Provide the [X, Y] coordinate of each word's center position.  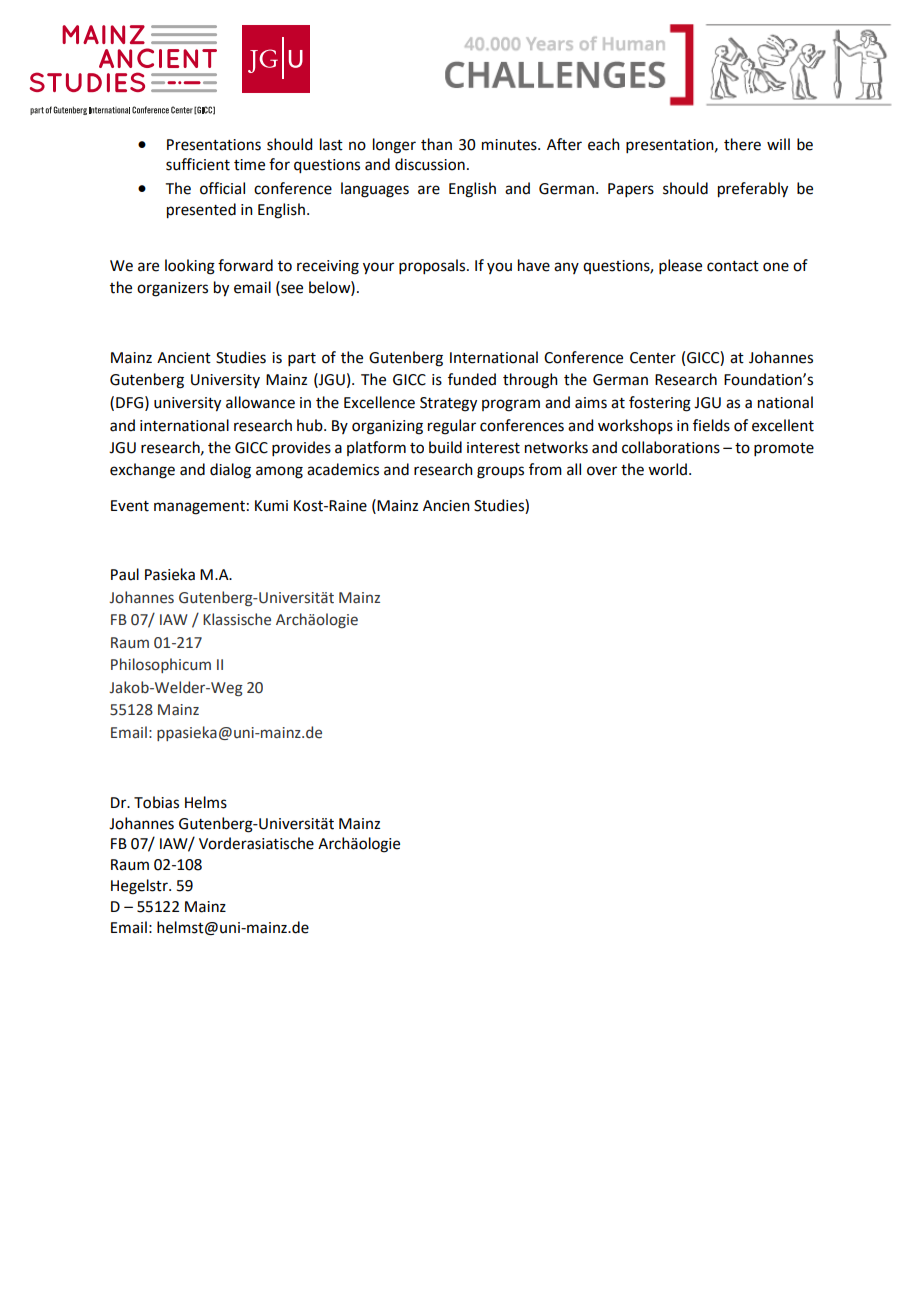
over [602, 471]
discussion [430, 164]
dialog [230, 471]
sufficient [198, 164]
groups [500, 472]
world [669, 469]
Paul [125, 574]
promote [784, 449]
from [545, 469]
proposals [433, 266]
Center [653, 358]
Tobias [156, 802]
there [742, 144]
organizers [172, 289]
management [199, 508]
